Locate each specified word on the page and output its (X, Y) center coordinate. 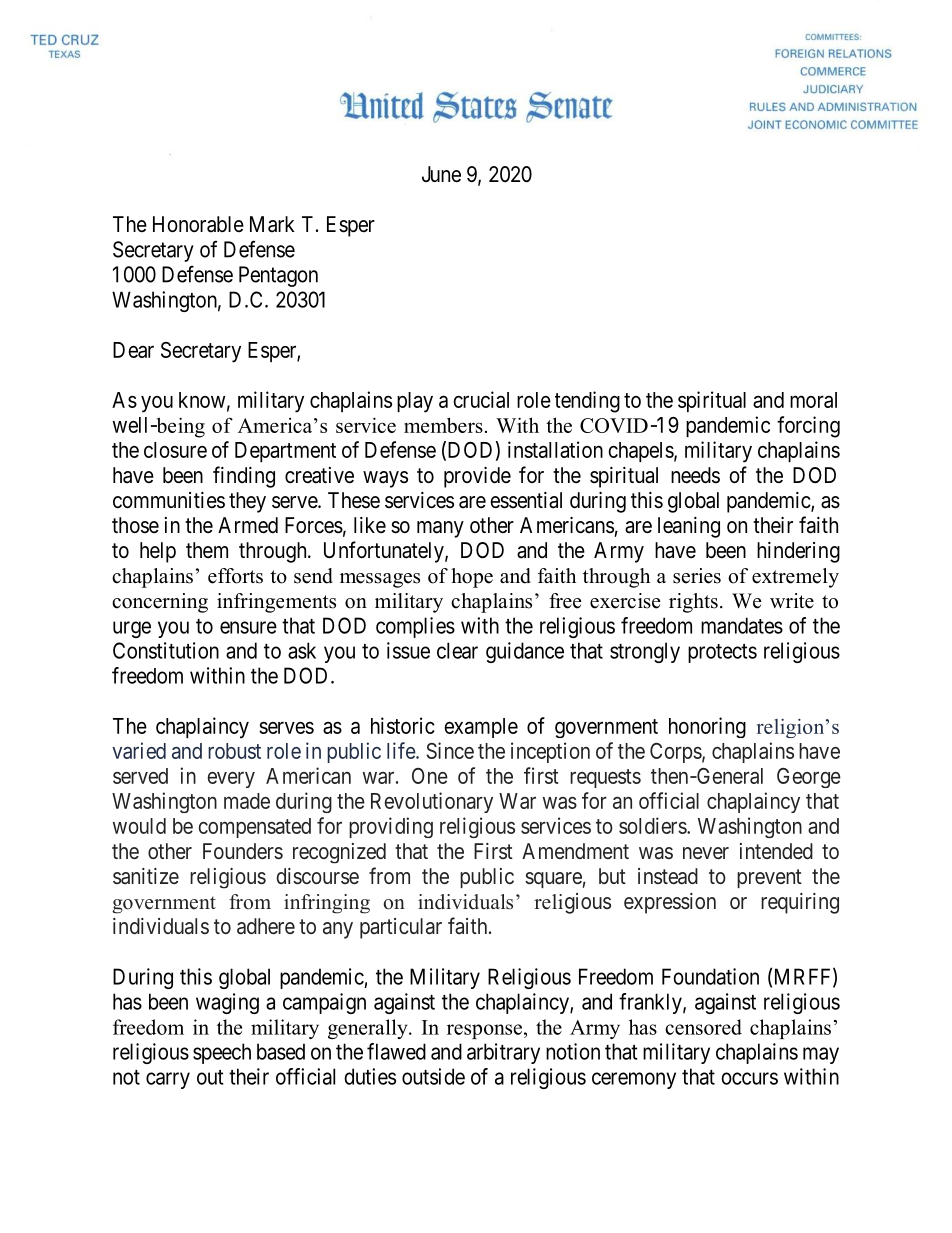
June (441, 174)
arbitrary (503, 1053)
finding (244, 477)
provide (477, 477)
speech (222, 1053)
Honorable (198, 224)
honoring (707, 727)
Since (450, 750)
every (231, 780)
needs (695, 475)
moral (813, 400)
